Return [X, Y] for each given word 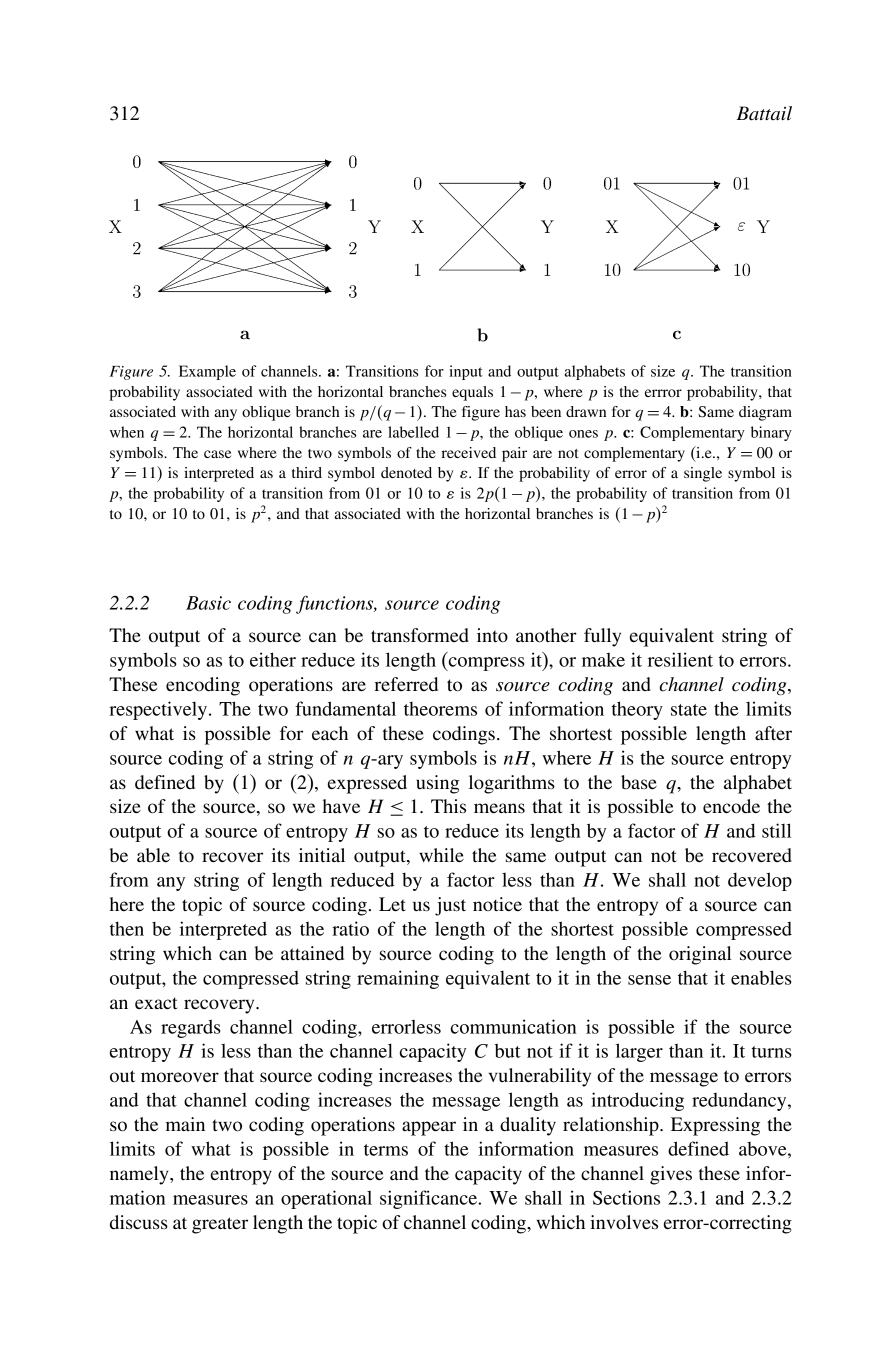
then [127, 928]
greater [220, 1225]
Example [207, 372]
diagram [765, 413]
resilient [680, 659]
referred [406, 684]
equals [472, 393]
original [700, 955]
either [273, 659]
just [450, 906]
